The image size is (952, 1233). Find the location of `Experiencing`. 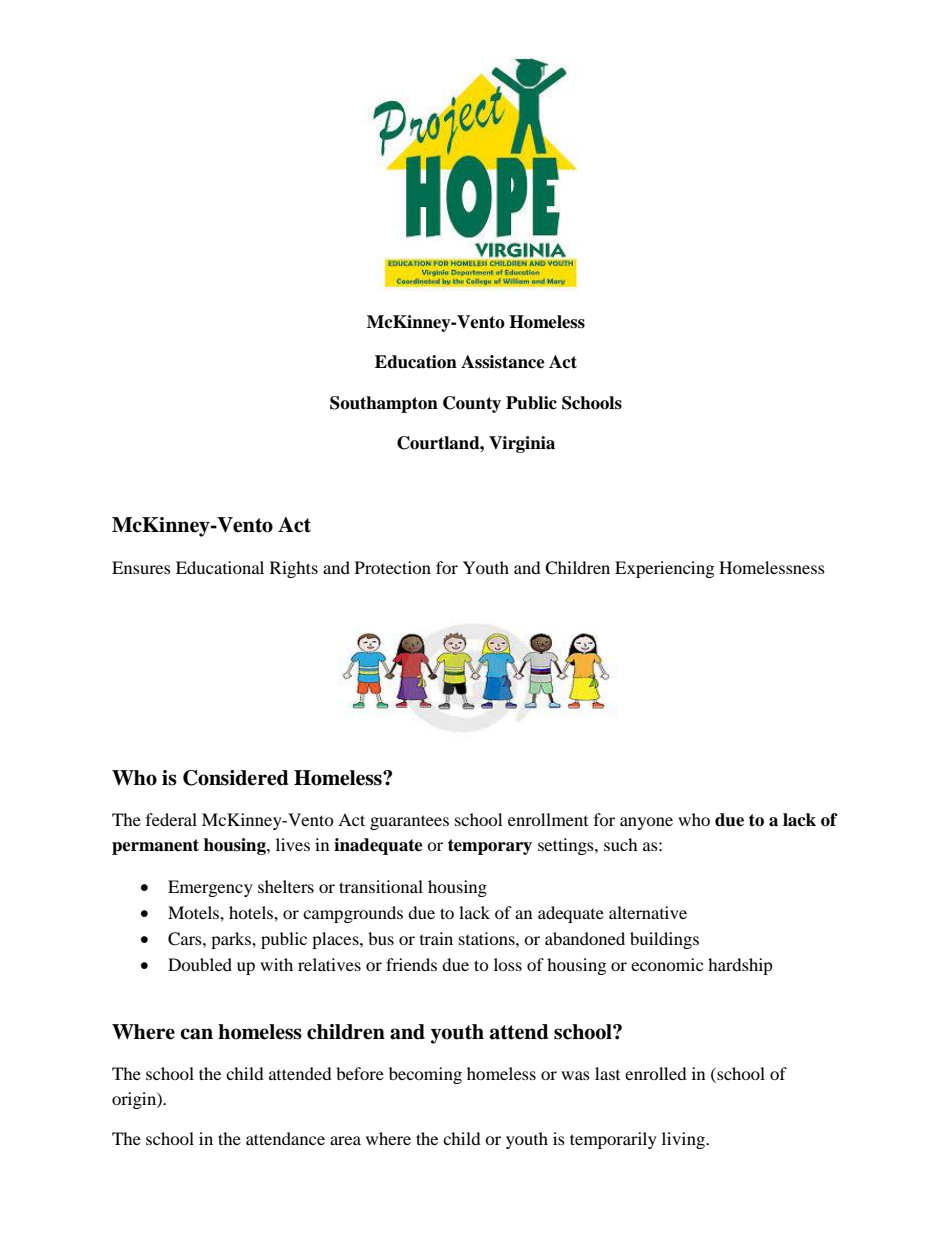

Experiencing is located at coordinates (664, 569).
